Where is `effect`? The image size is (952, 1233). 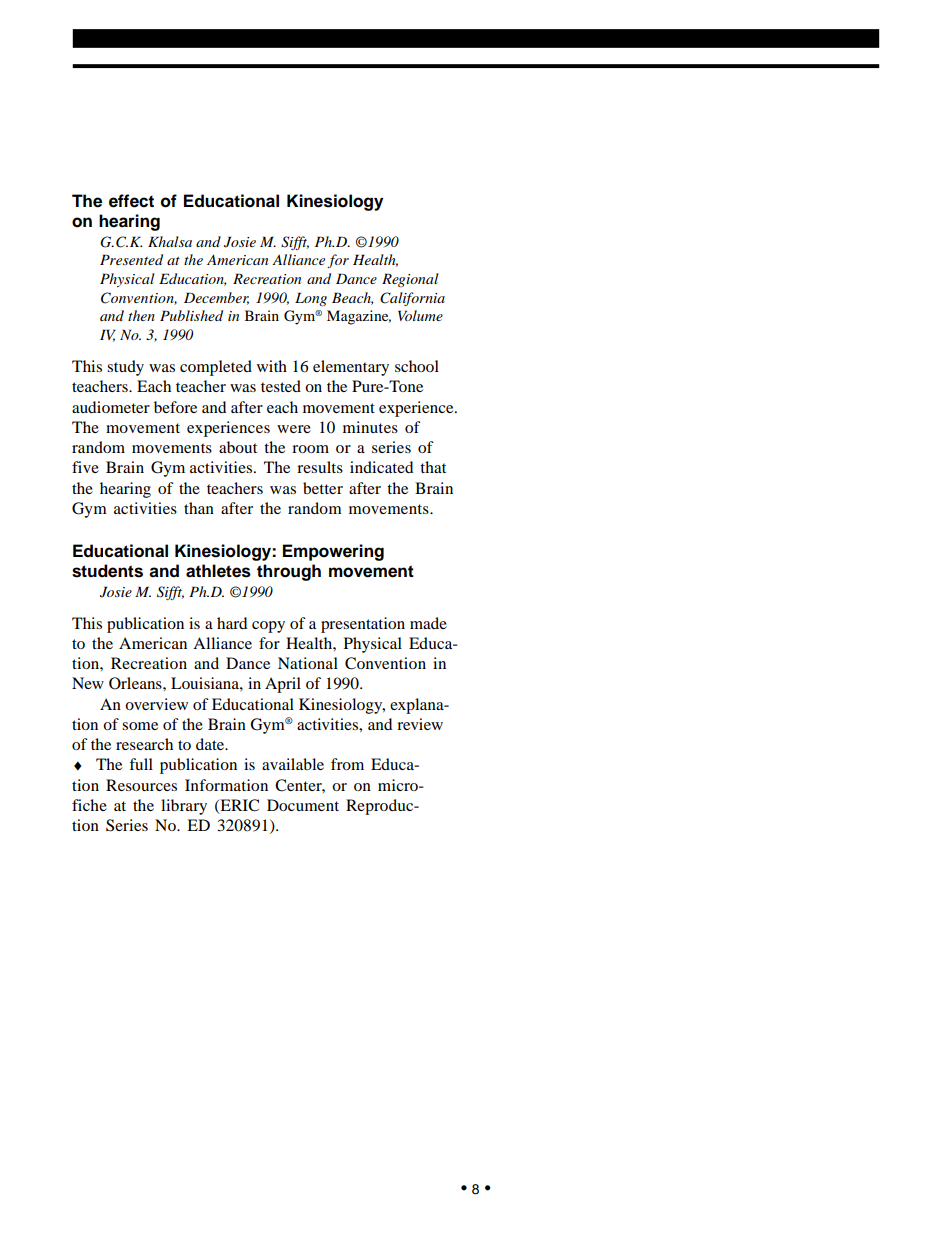
effect is located at coordinates (131, 201).
